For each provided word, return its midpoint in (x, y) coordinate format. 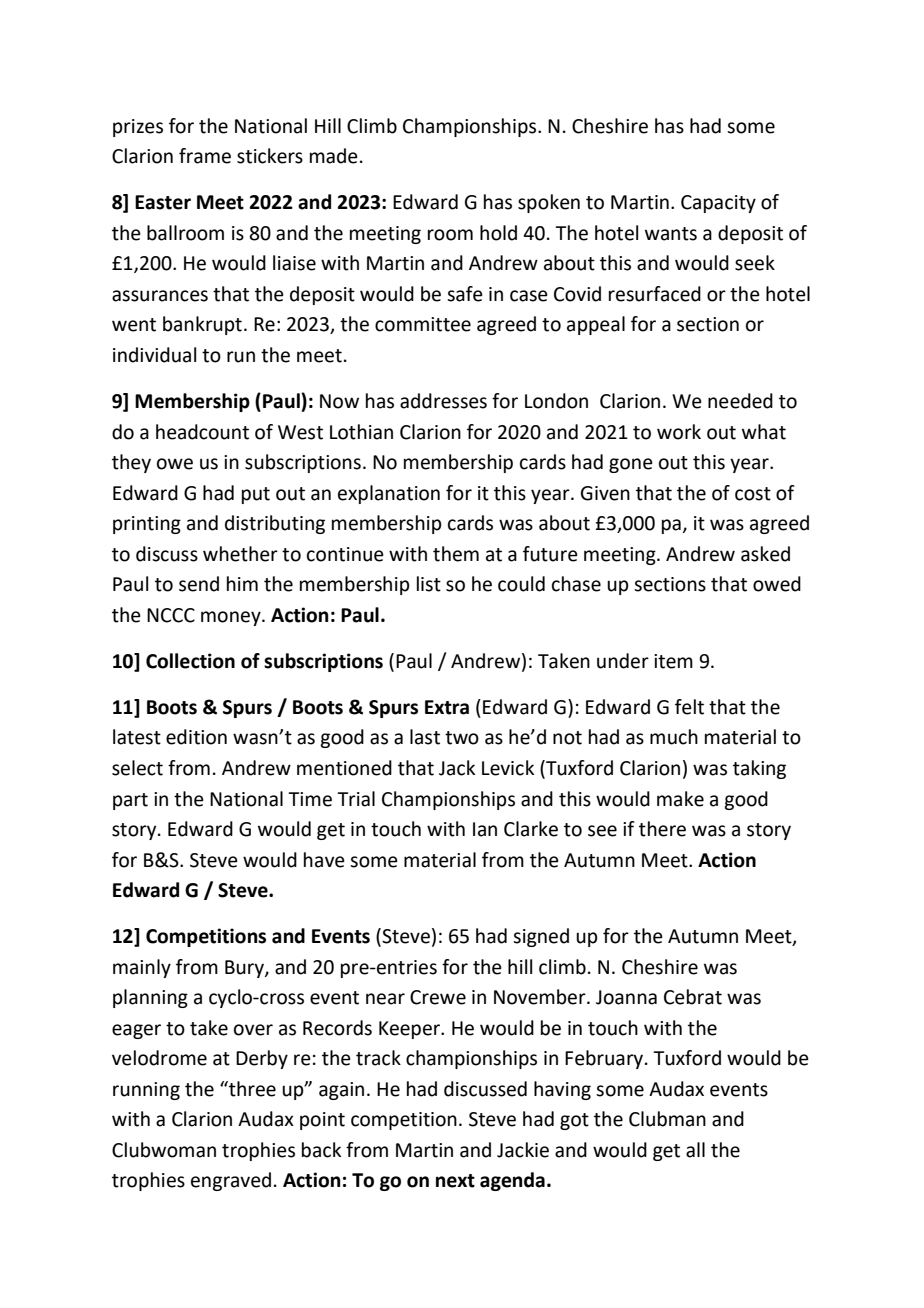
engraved (231, 1181)
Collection (190, 661)
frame (205, 156)
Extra (447, 707)
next (455, 1181)
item (673, 661)
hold (498, 233)
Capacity (718, 204)
